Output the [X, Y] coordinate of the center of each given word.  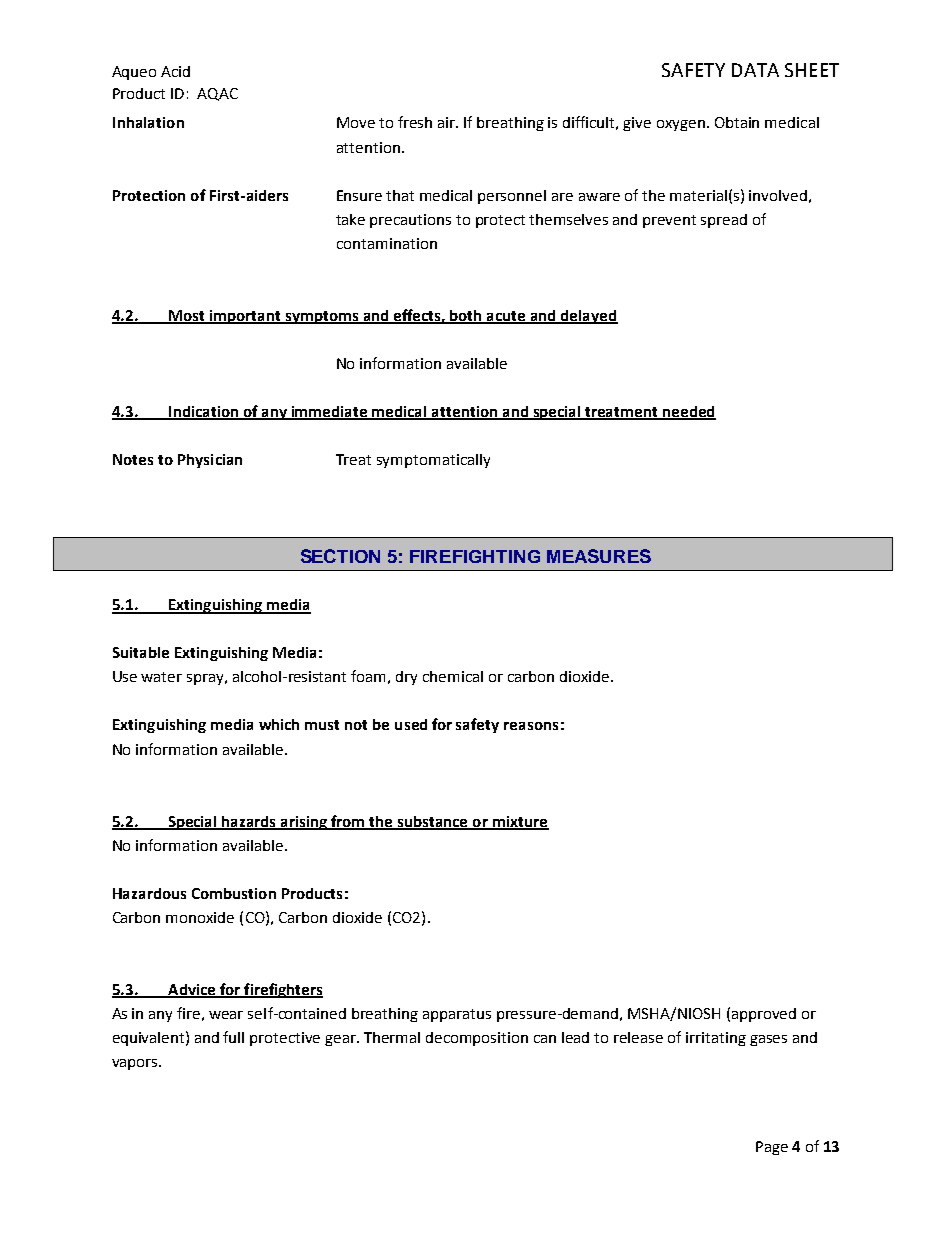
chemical [453, 676]
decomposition [477, 1039]
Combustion [234, 893]
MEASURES [599, 556]
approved [764, 1015]
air [448, 122]
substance [433, 822]
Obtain [737, 122]
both [466, 316]
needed [688, 413]
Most [187, 316]
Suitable [141, 652]
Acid [175, 71]
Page [772, 1148]
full [233, 1037]
